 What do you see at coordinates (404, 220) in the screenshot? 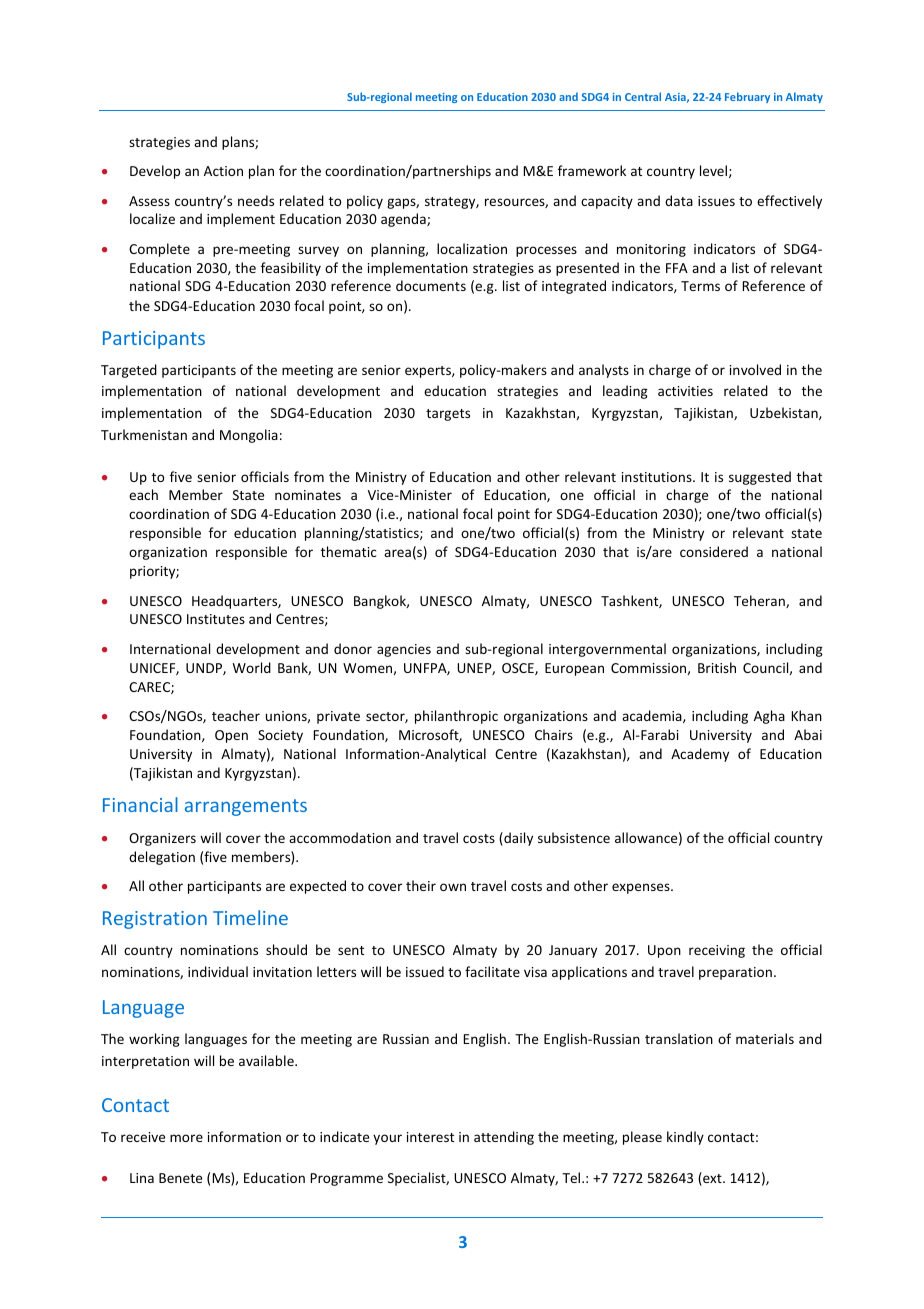
I see `agenda` at bounding box center [404, 220].
